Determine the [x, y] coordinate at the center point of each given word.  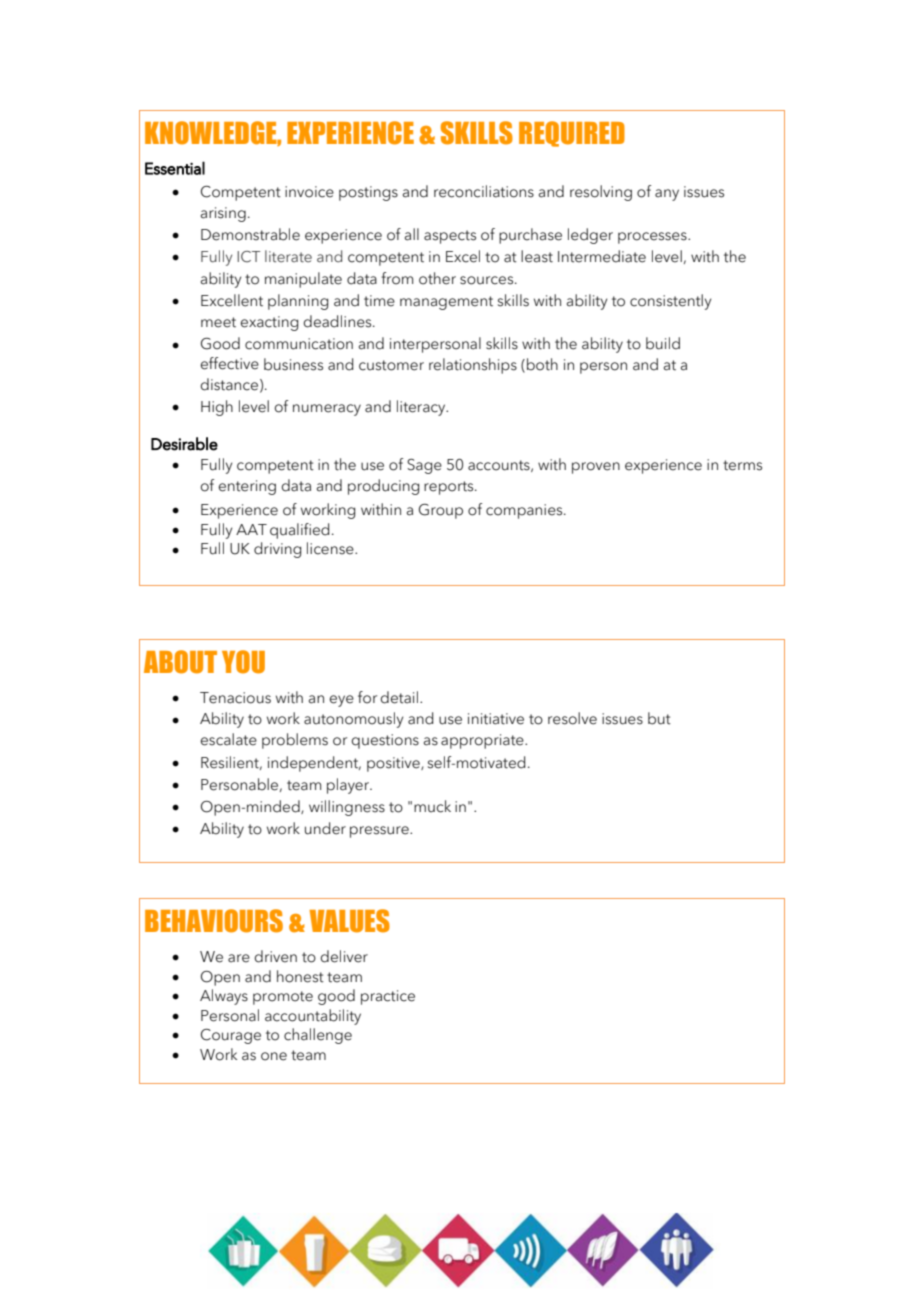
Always [224, 997]
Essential [175, 168]
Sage [424, 466]
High [217, 408]
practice [388, 997]
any [667, 195]
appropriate [483, 741]
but [659, 718]
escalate [228, 739]
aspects [450, 237]
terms [742, 465]
